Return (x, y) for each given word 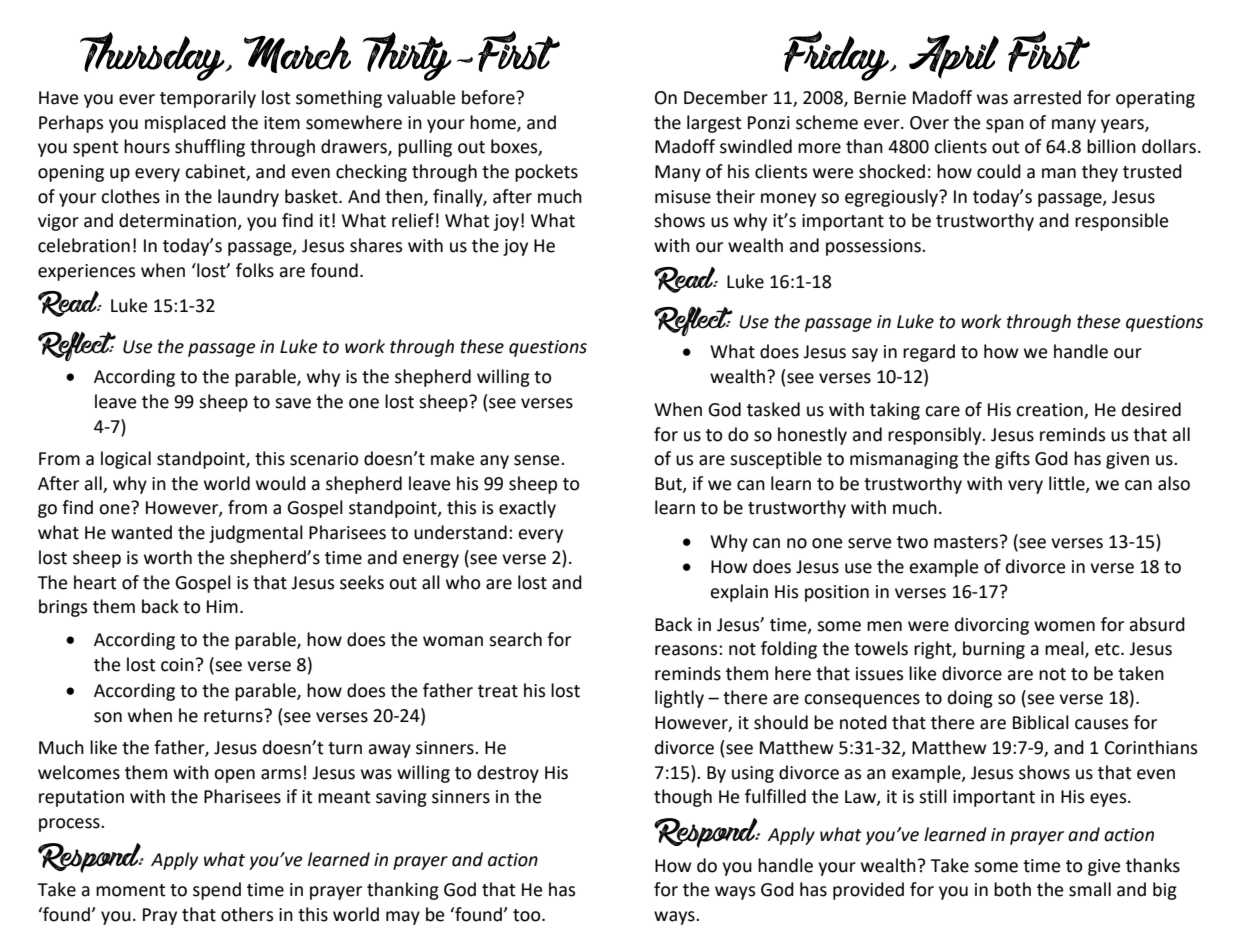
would (281, 483)
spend (217, 891)
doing (970, 699)
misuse (683, 197)
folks (255, 270)
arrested (1047, 97)
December (726, 97)
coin (177, 665)
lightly (679, 699)
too (528, 915)
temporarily (208, 99)
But (669, 484)
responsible (1121, 222)
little (1068, 484)
